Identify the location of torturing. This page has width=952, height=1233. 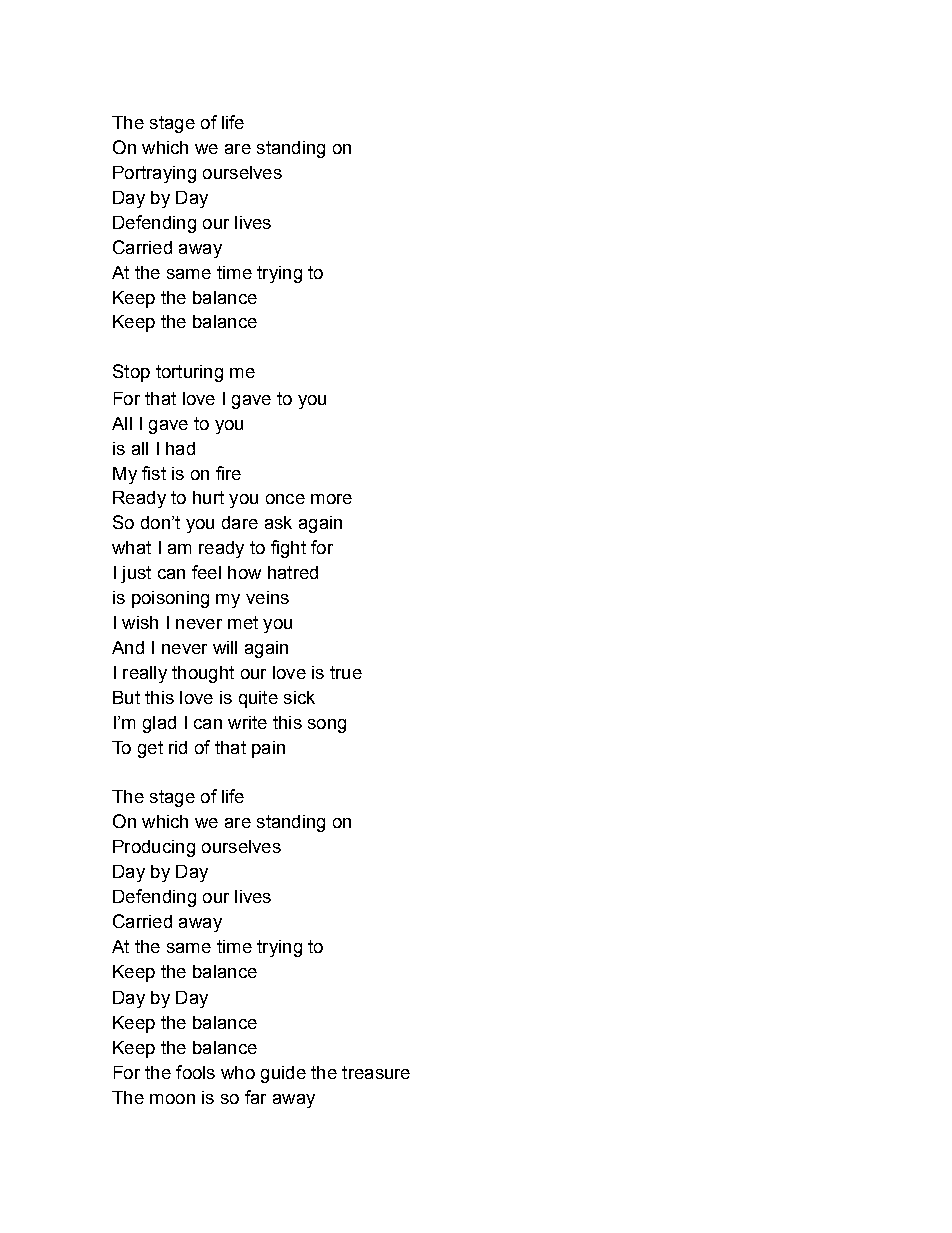
(189, 373).
